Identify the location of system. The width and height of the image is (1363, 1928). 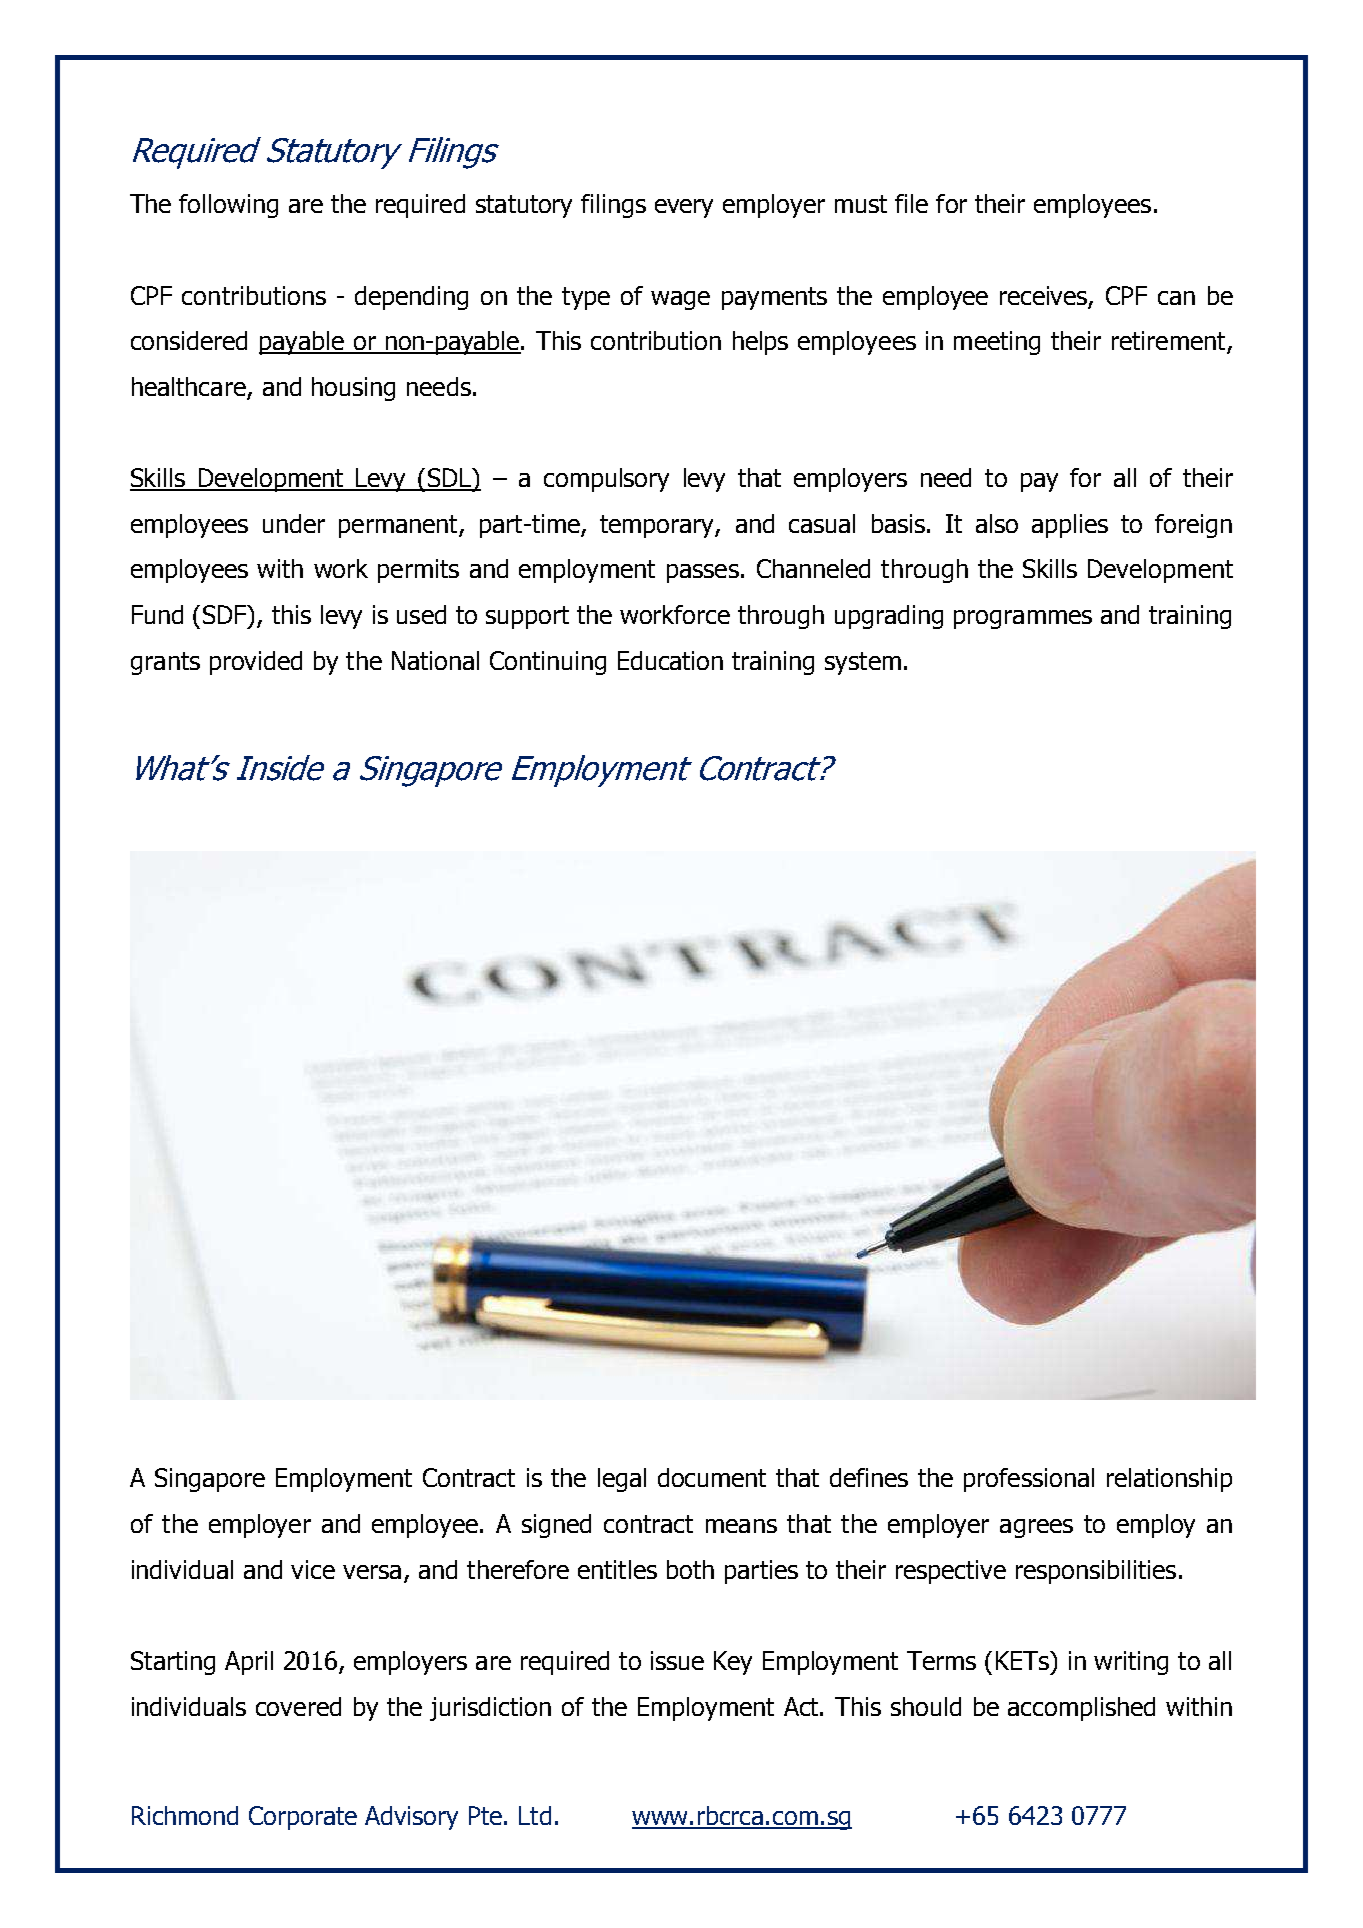
(863, 663).
